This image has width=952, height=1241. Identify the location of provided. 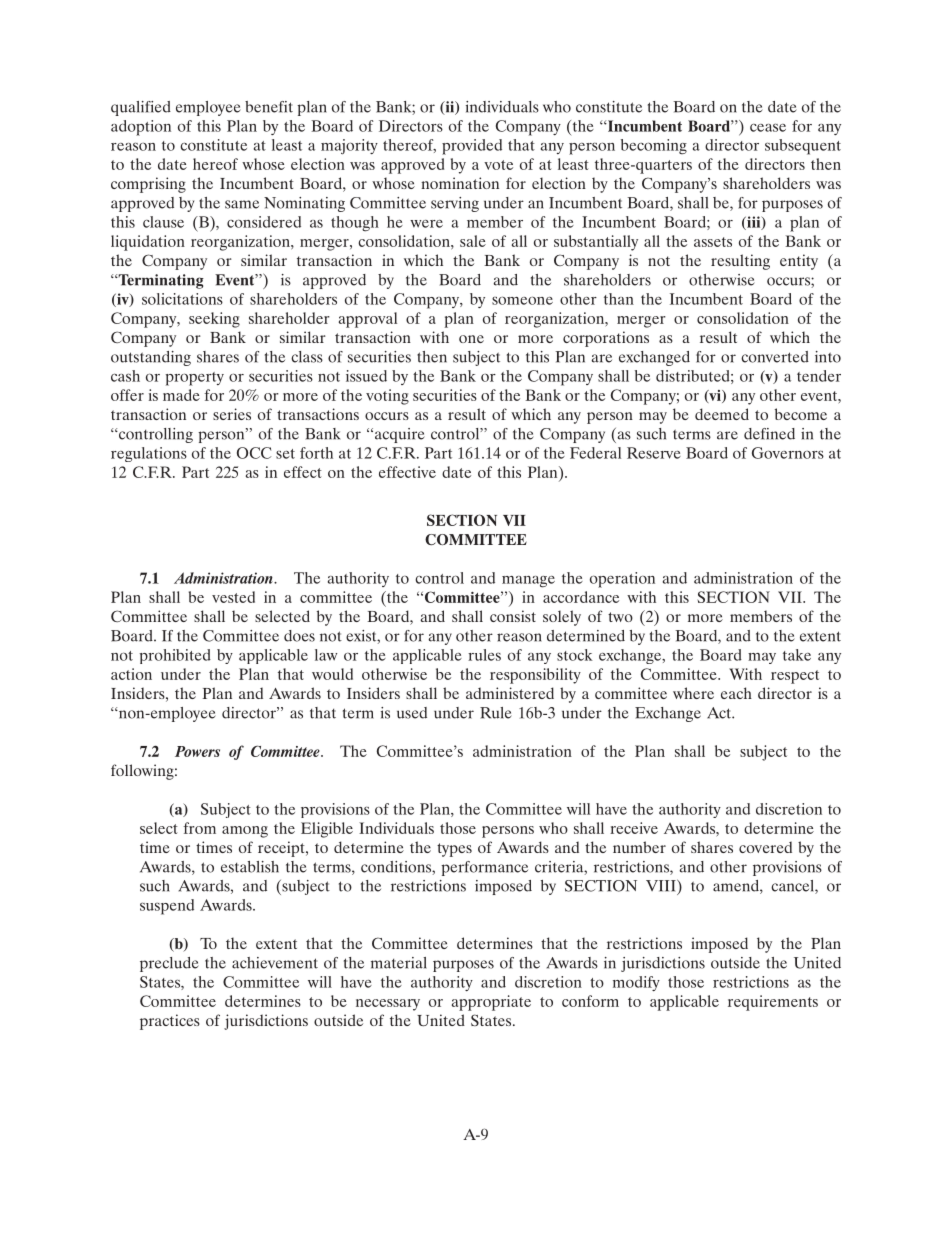
(472, 147).
